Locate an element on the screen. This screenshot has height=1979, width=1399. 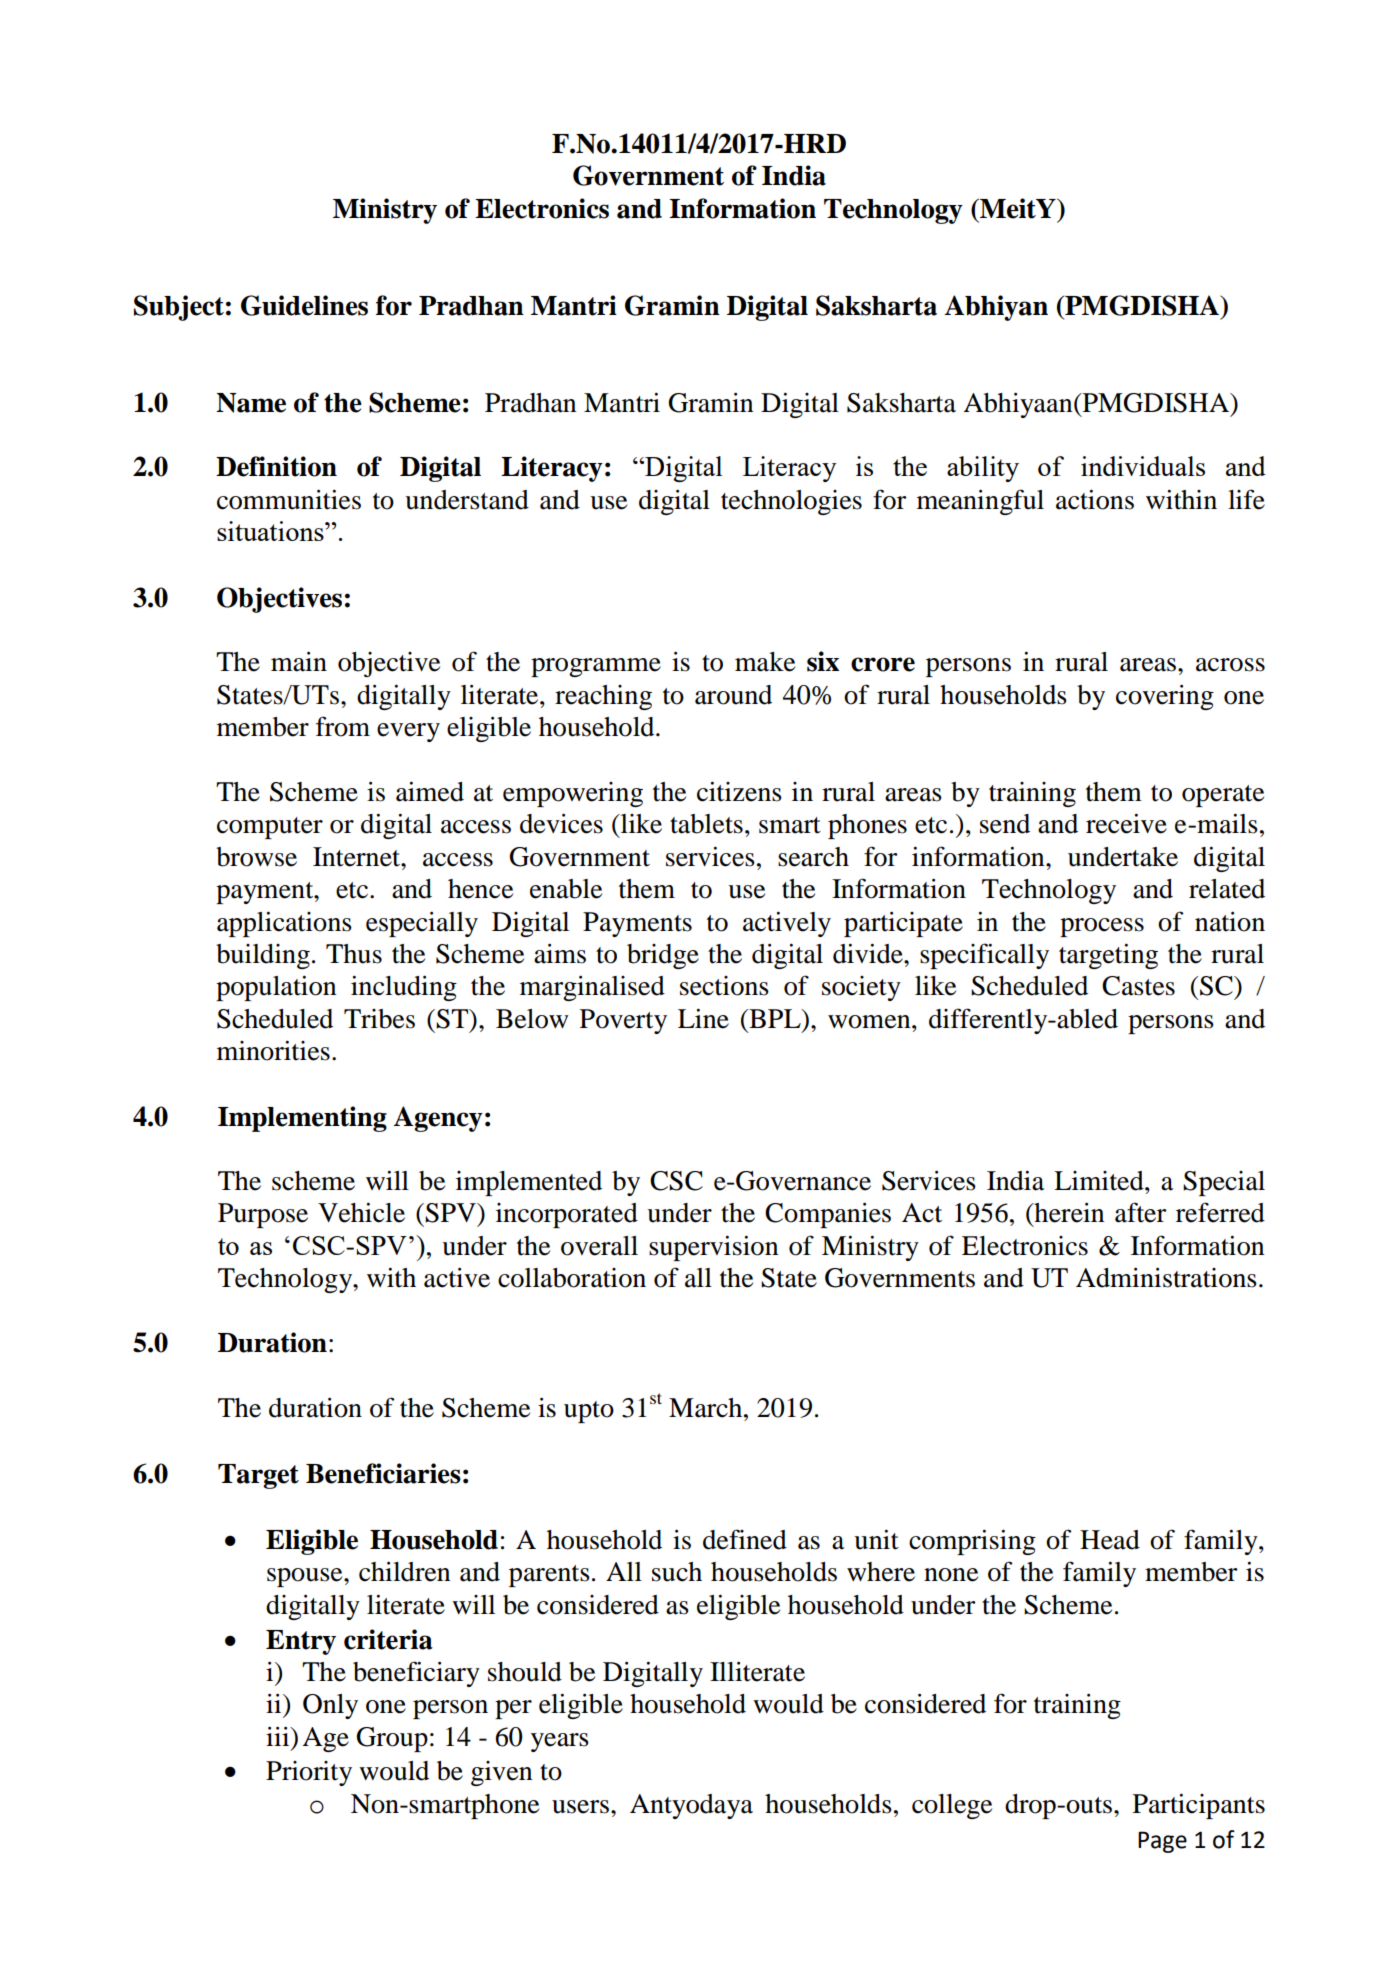
computer is located at coordinates (270, 828).
